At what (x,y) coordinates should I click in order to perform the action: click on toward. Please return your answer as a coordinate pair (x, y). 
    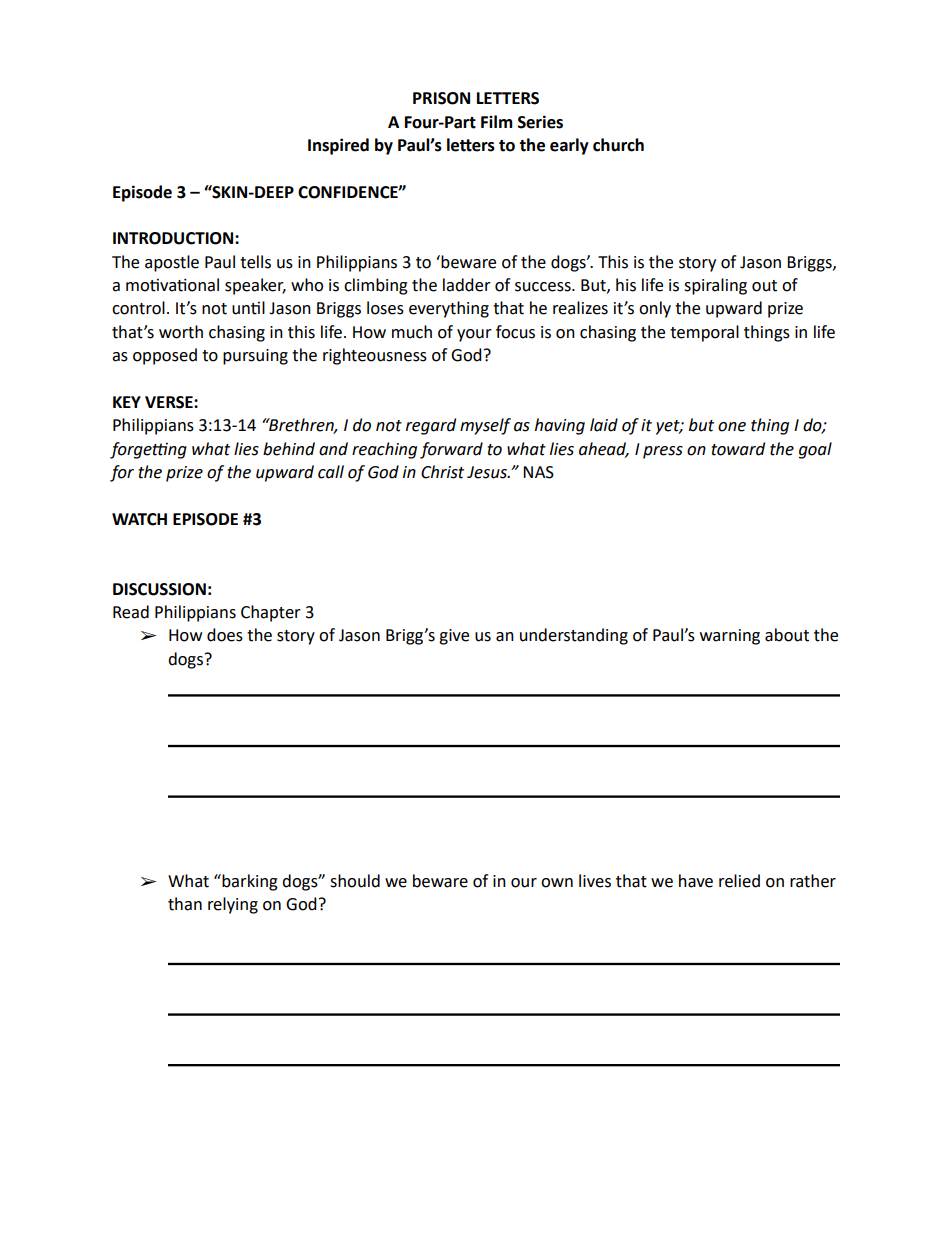
    Looking at the image, I should click on (738, 449).
